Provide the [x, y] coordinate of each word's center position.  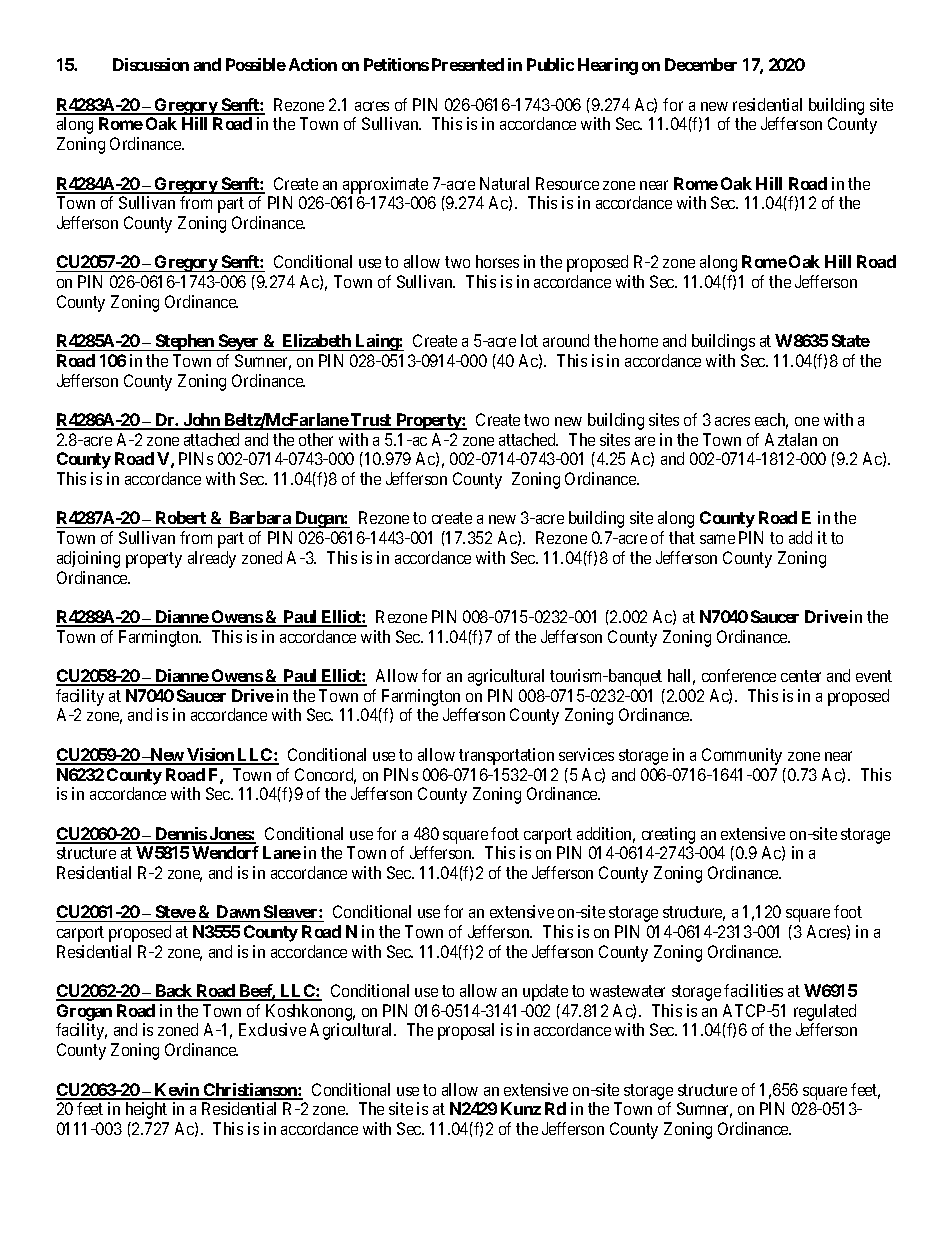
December [701, 64]
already [212, 559]
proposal [466, 1031]
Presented [468, 64]
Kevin [177, 1091]
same [717, 539]
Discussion [151, 64]
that [682, 537]
